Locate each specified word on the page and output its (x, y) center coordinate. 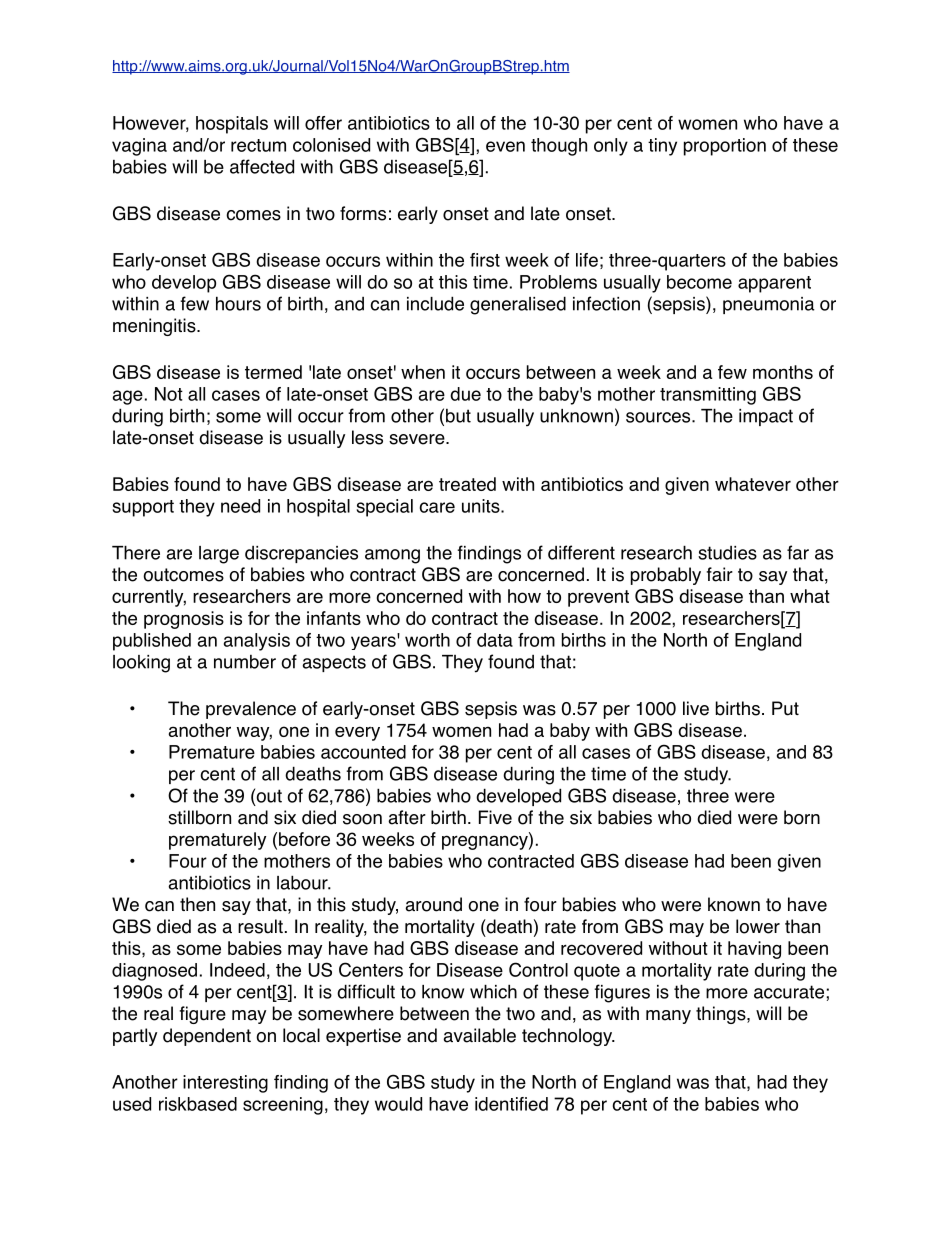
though (559, 147)
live (696, 708)
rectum (258, 145)
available (479, 1035)
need (240, 506)
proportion (725, 147)
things (722, 1015)
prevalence (251, 710)
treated (467, 484)
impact (766, 417)
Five (495, 817)
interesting (225, 1084)
